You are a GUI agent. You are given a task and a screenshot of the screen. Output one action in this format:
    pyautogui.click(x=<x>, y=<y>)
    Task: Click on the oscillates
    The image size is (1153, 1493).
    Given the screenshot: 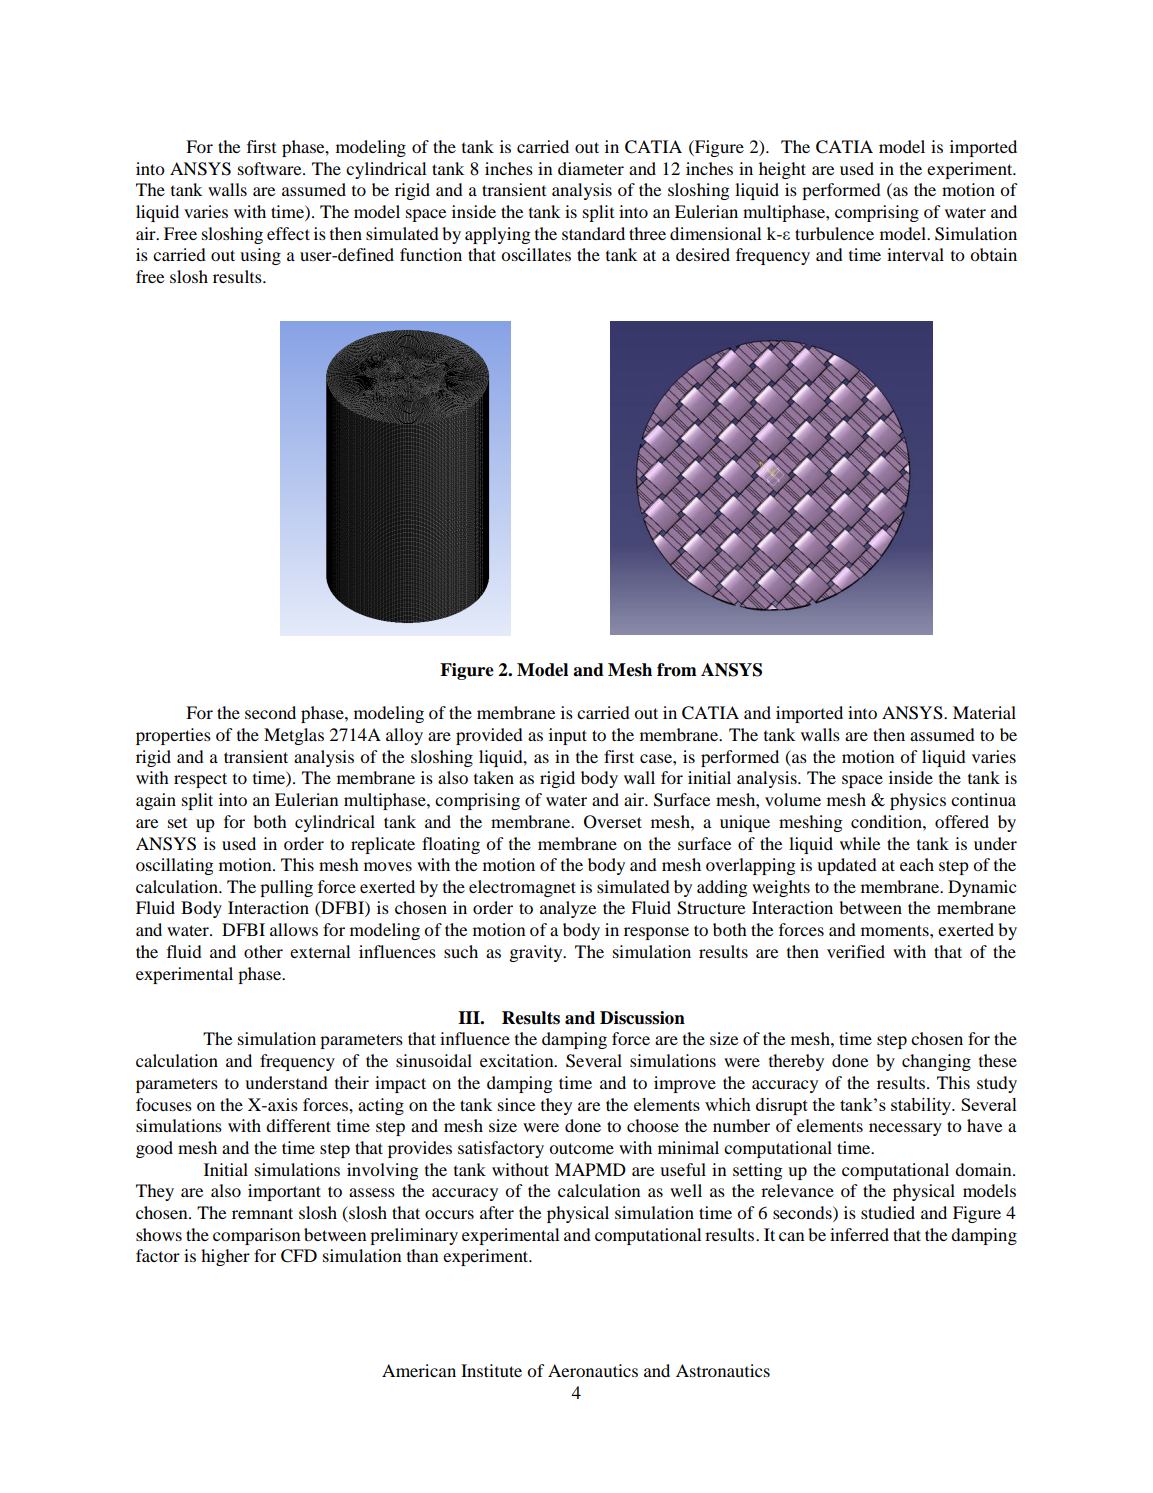 What is the action you would take?
    pyautogui.click(x=536, y=254)
